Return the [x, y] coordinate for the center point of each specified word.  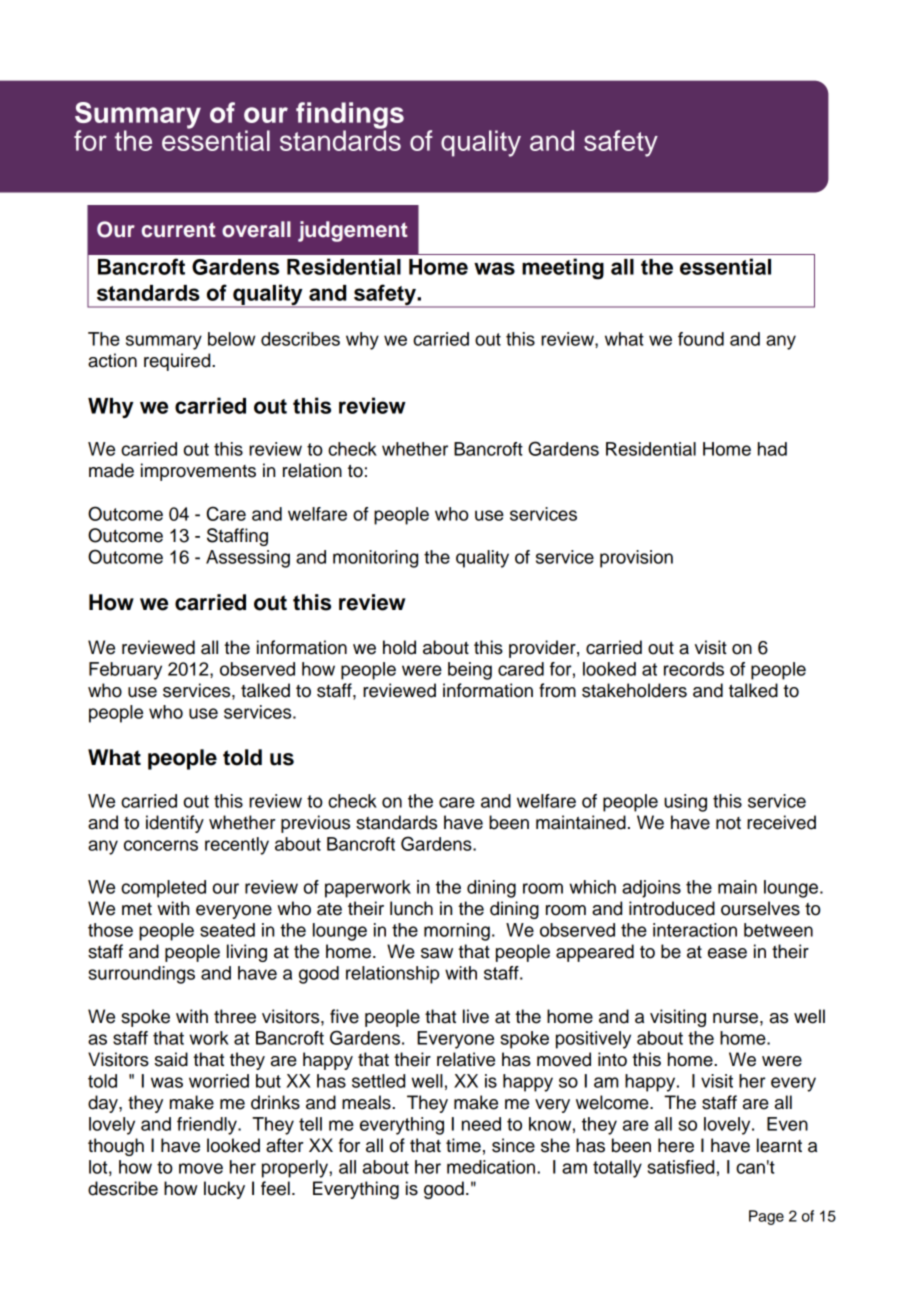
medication [492, 1167]
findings [350, 116]
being [470, 671]
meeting [563, 269]
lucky [224, 1190]
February [125, 671]
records [694, 669]
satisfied [680, 1167]
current [179, 230]
